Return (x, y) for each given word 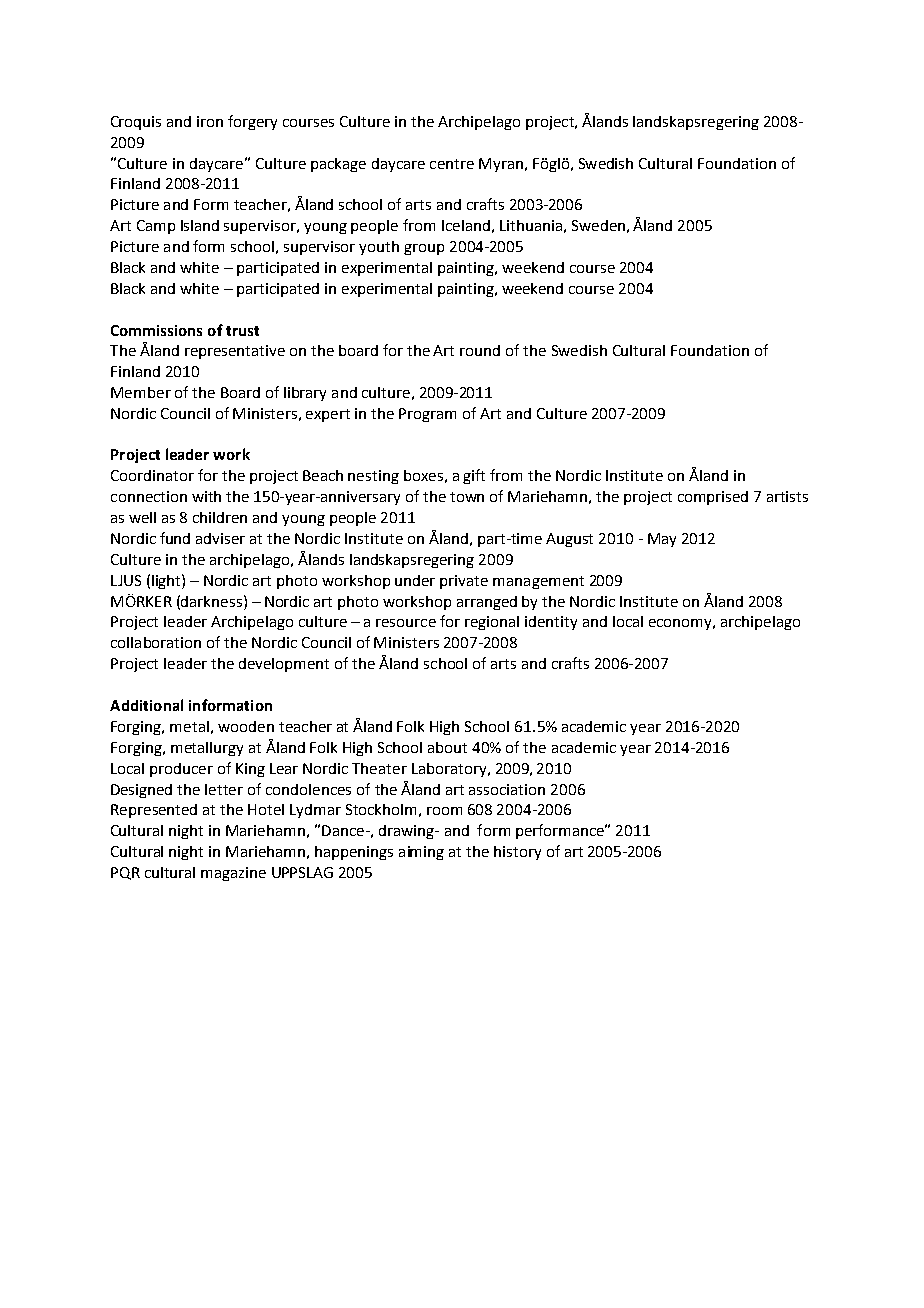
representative (235, 352)
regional (492, 623)
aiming (421, 853)
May (662, 540)
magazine (233, 874)
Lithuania (531, 225)
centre (452, 164)
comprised (713, 498)
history (517, 853)
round (480, 350)
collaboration (156, 642)
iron (210, 121)
